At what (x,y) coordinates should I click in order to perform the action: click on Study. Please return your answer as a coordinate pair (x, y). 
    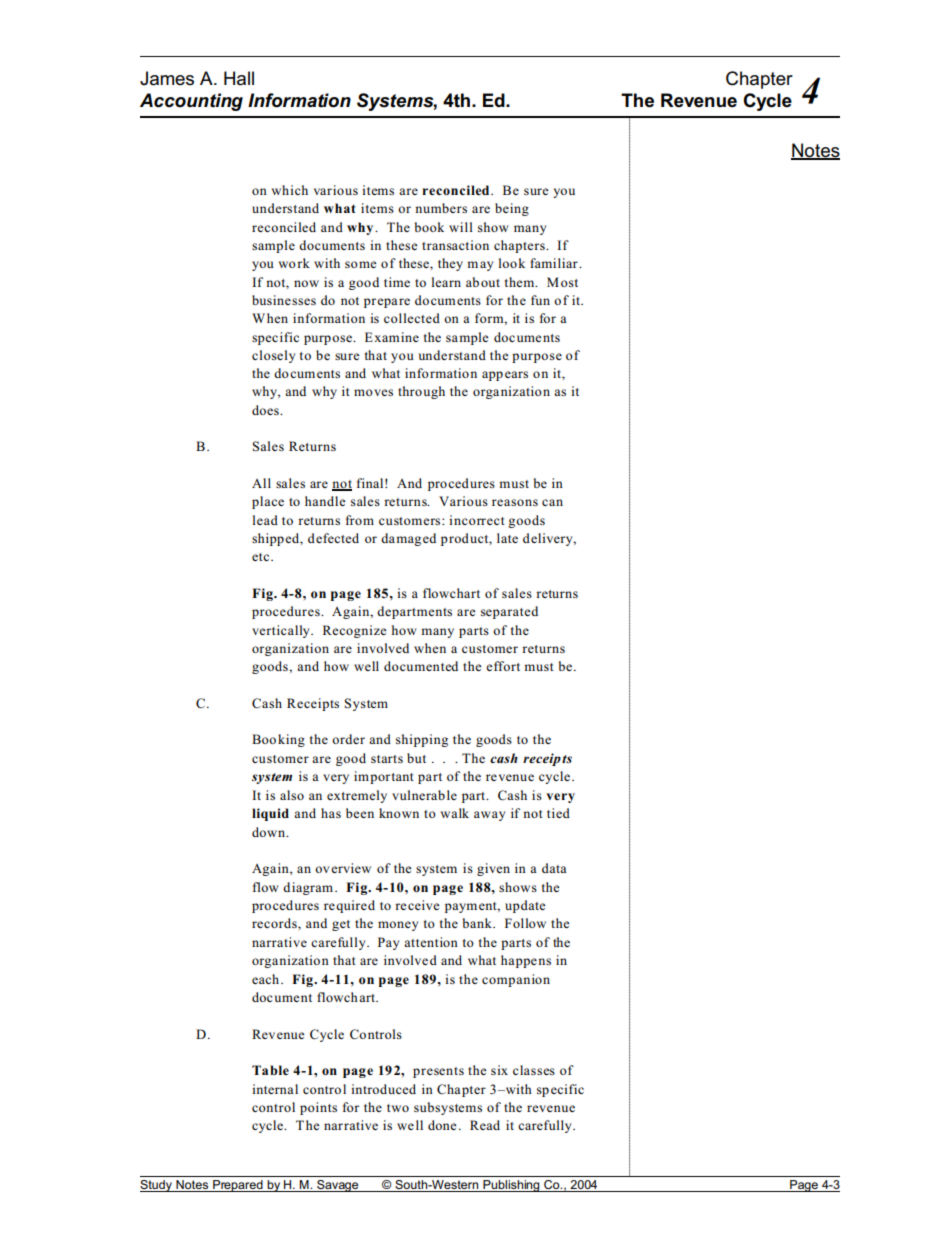
    Looking at the image, I should click on (157, 1186).
